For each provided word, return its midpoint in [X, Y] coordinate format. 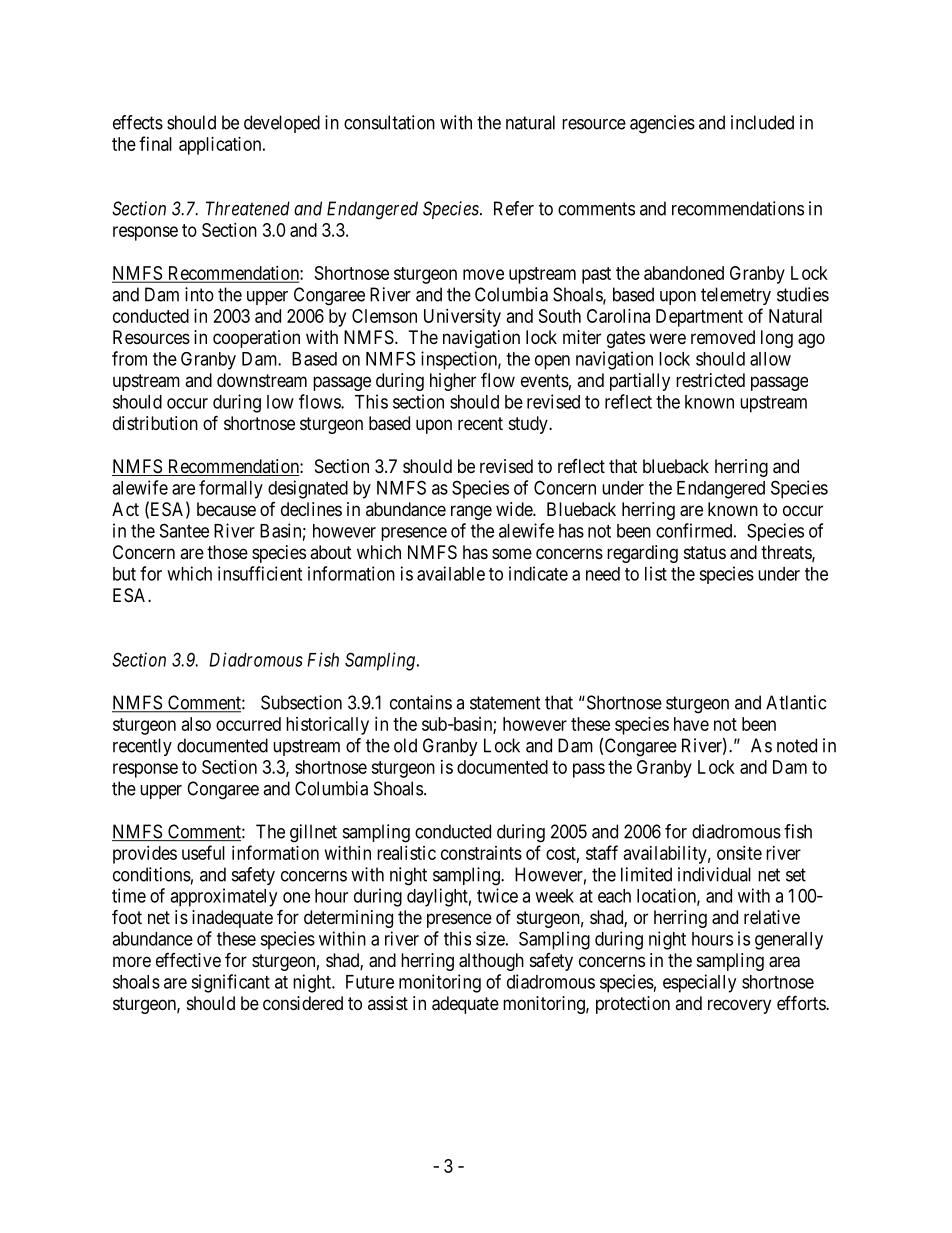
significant [230, 983]
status [705, 552]
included [762, 122]
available [451, 573]
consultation [389, 122]
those [227, 552]
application [221, 146]
